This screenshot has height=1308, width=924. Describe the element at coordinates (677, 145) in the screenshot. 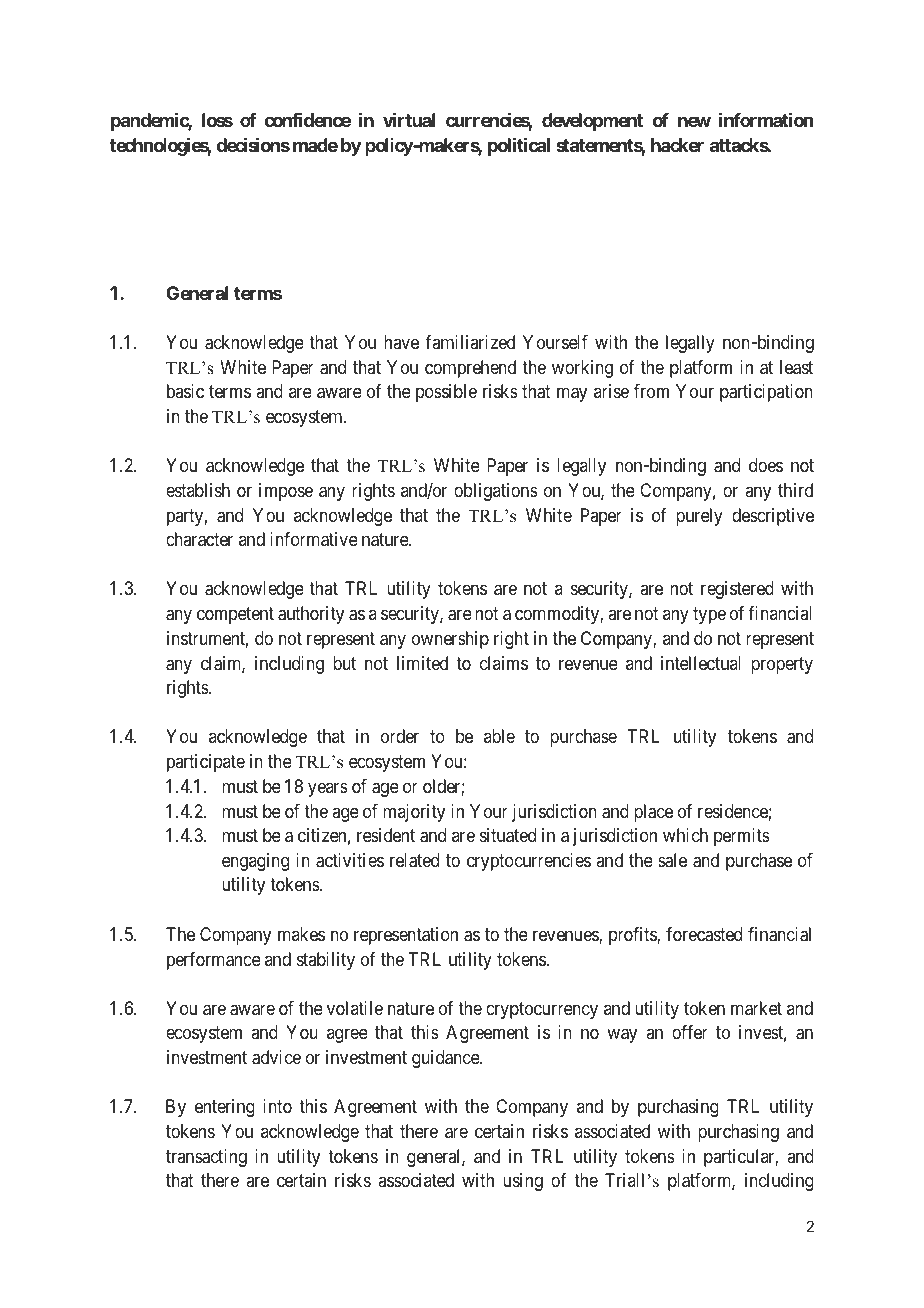

I see `hacker` at that location.
